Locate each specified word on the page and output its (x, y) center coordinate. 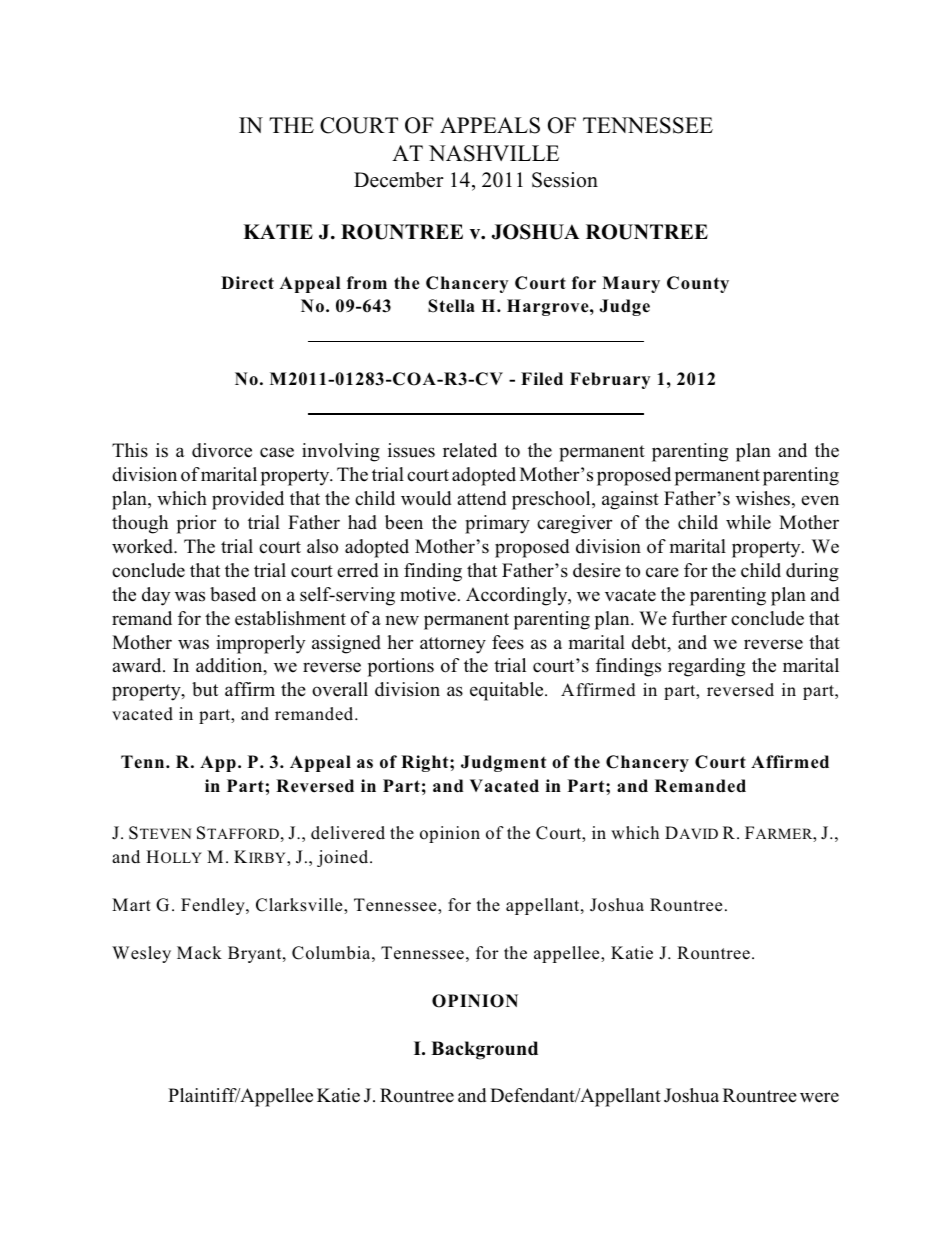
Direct (247, 283)
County (698, 284)
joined (344, 858)
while (748, 522)
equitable (508, 691)
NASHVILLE (494, 153)
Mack (199, 953)
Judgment (503, 763)
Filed (542, 379)
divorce (222, 450)
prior (196, 524)
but (205, 689)
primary (497, 524)
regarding (706, 667)
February (610, 380)
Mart (131, 904)
